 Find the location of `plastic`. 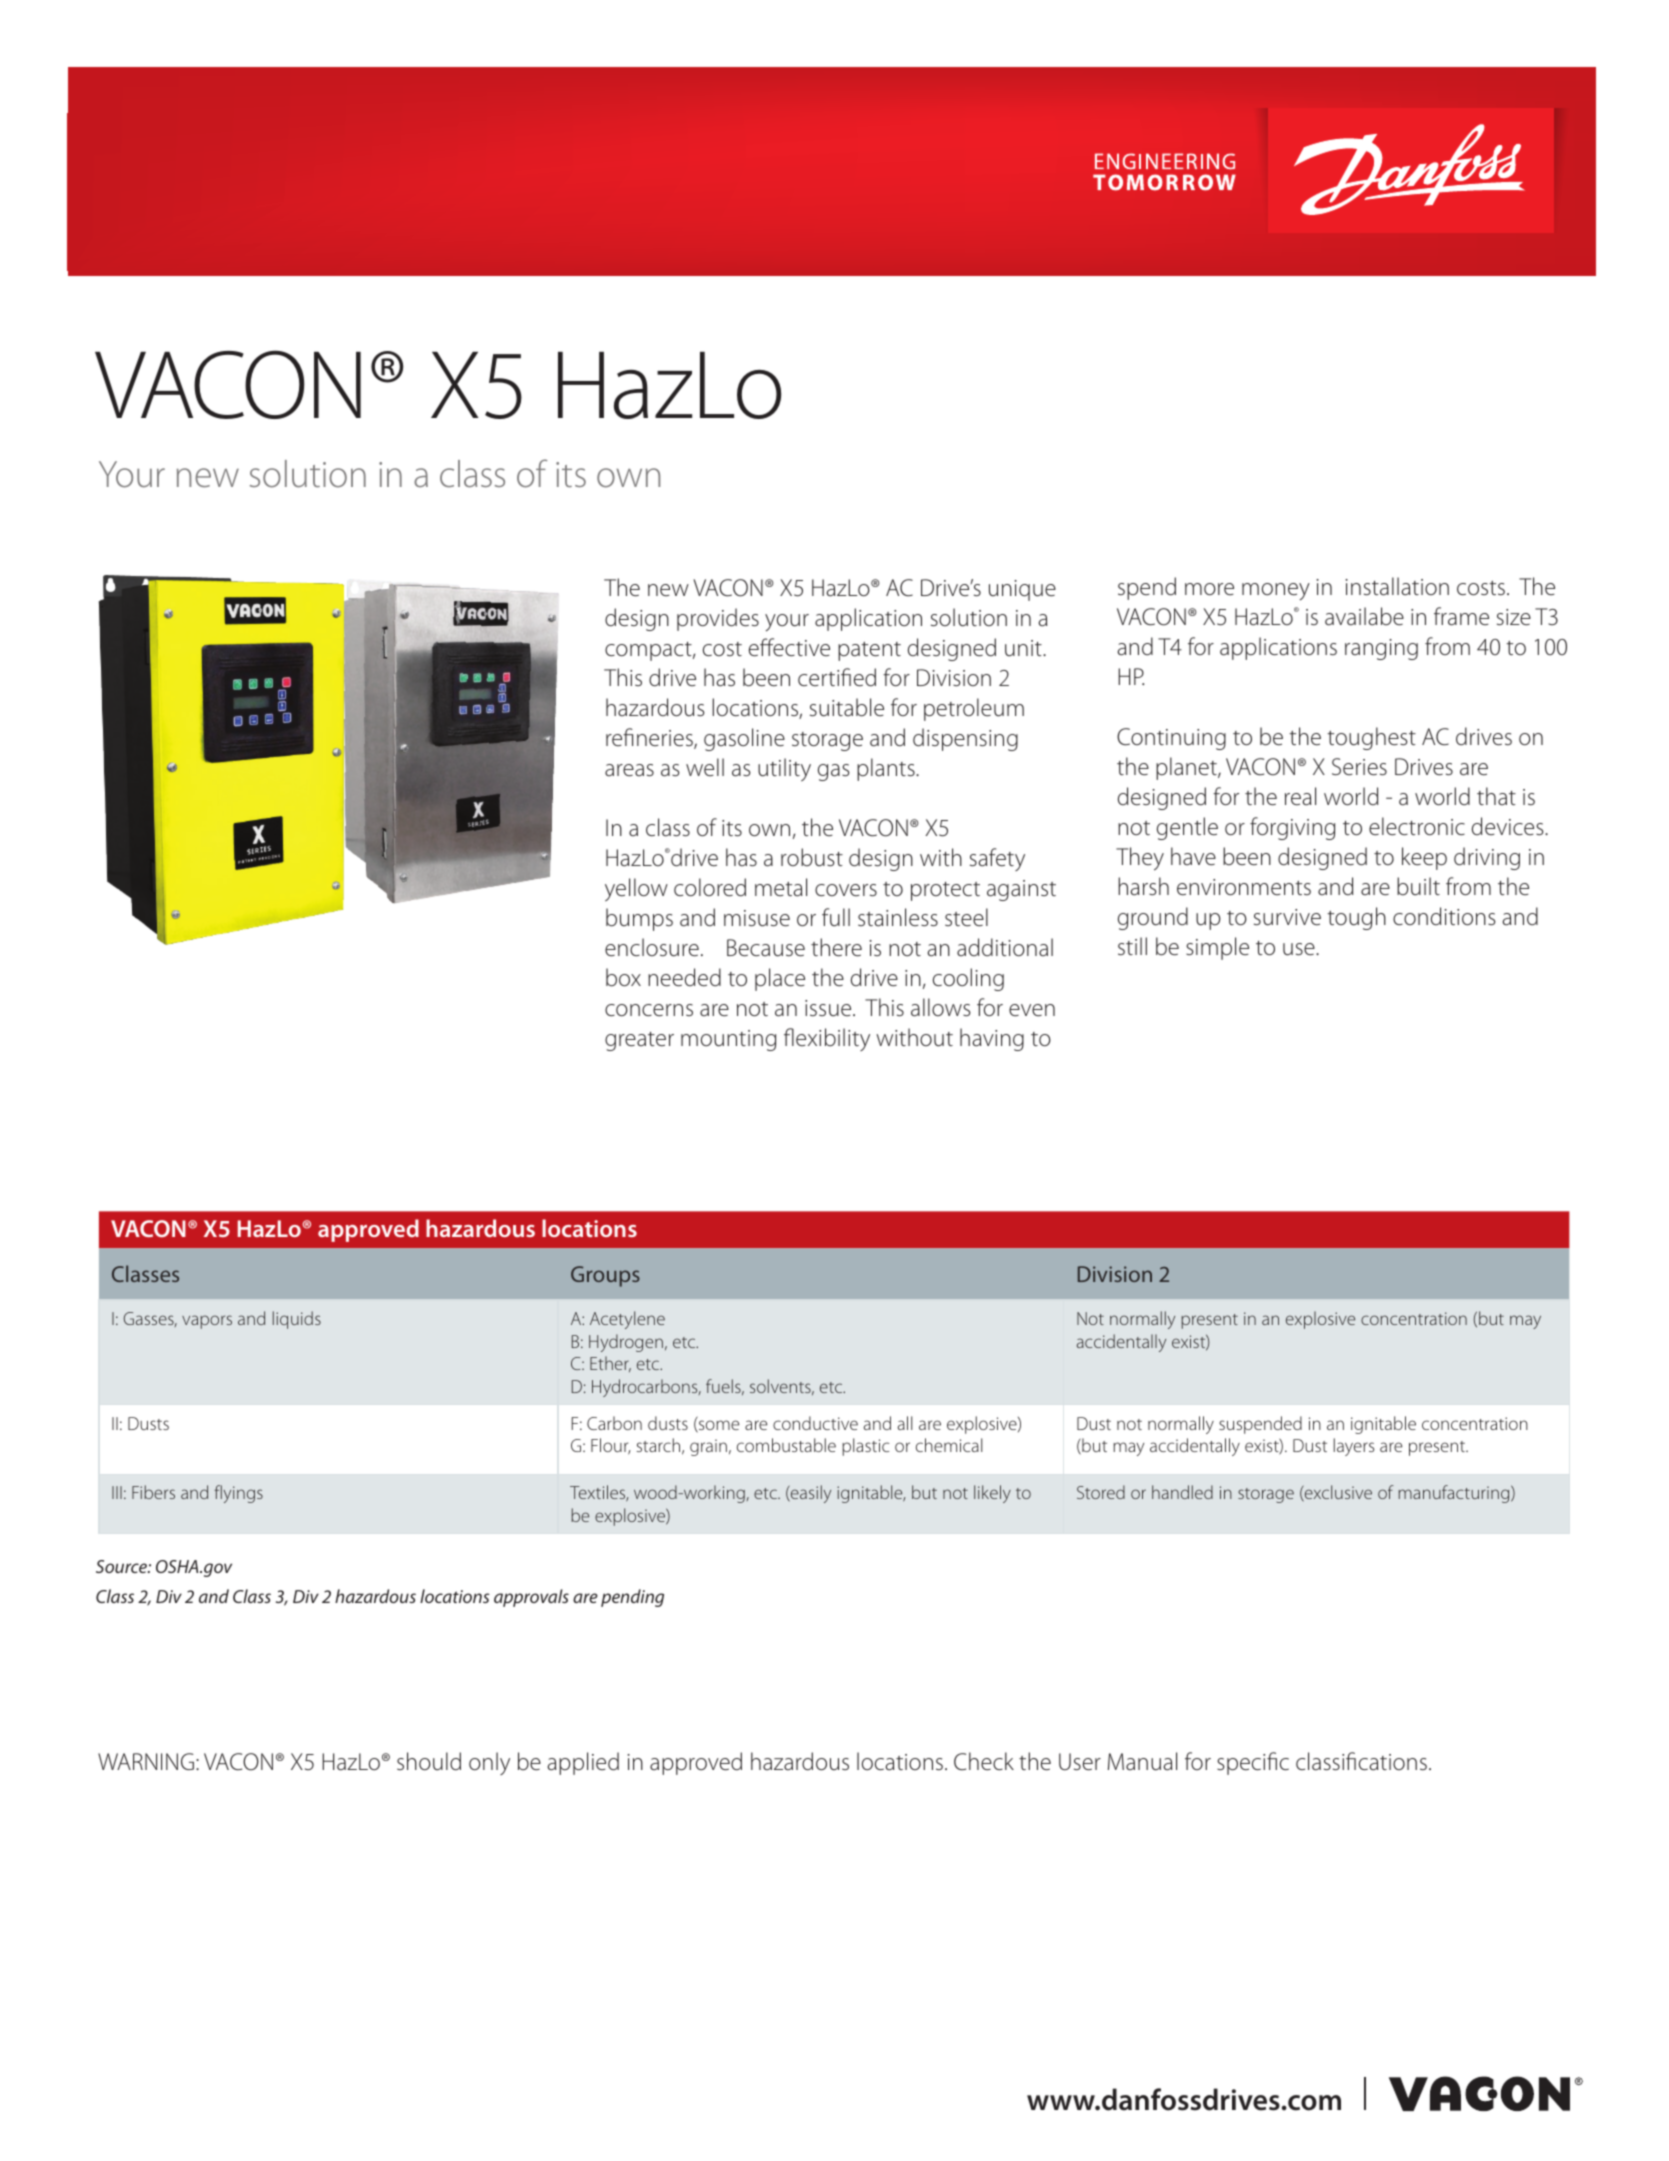

plastic is located at coordinates (865, 1447).
